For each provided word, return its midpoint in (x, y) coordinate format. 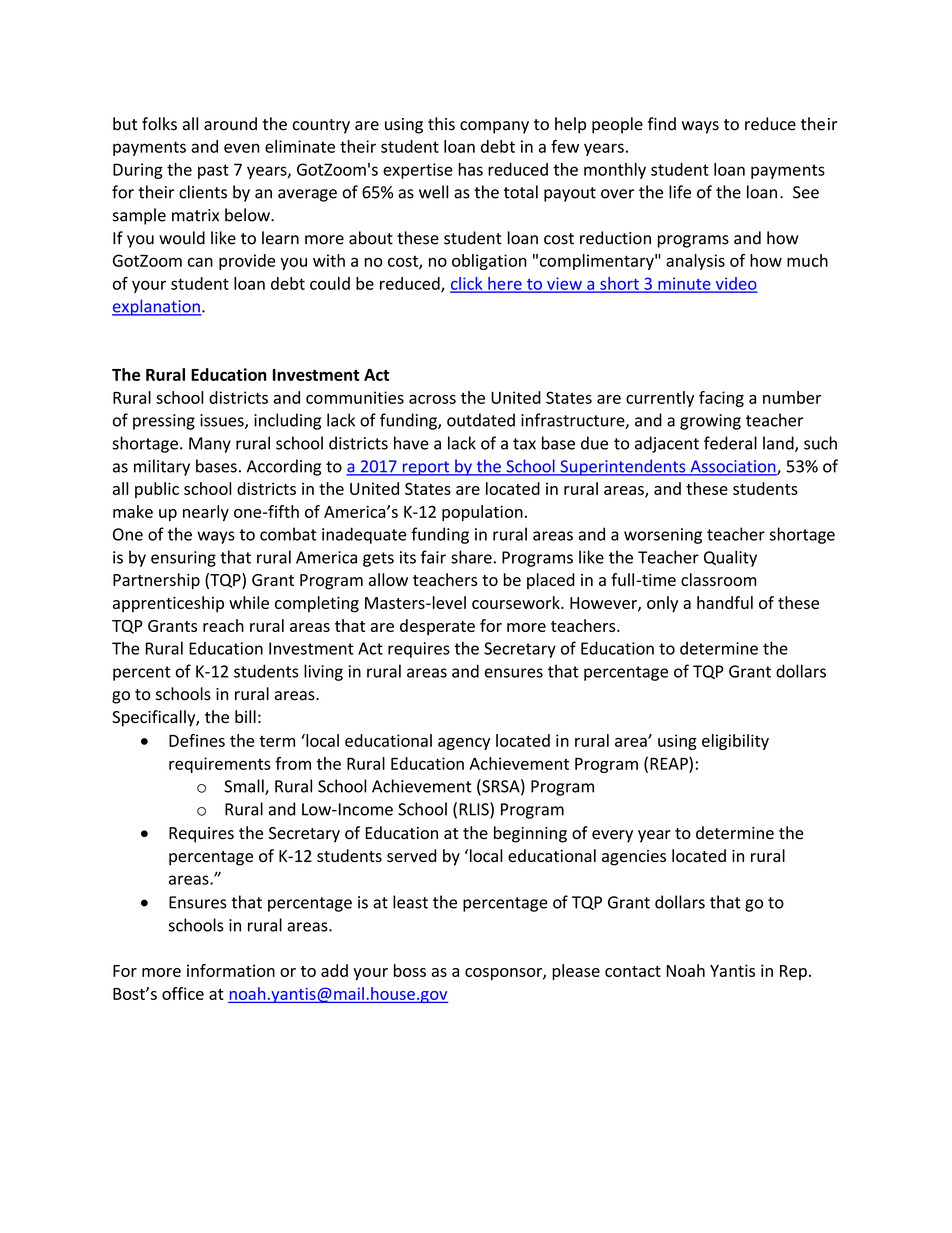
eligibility (735, 742)
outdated (481, 420)
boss (410, 970)
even (242, 148)
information (231, 970)
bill (245, 716)
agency (464, 744)
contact (633, 971)
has (470, 169)
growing (710, 422)
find (662, 124)
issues (223, 421)
